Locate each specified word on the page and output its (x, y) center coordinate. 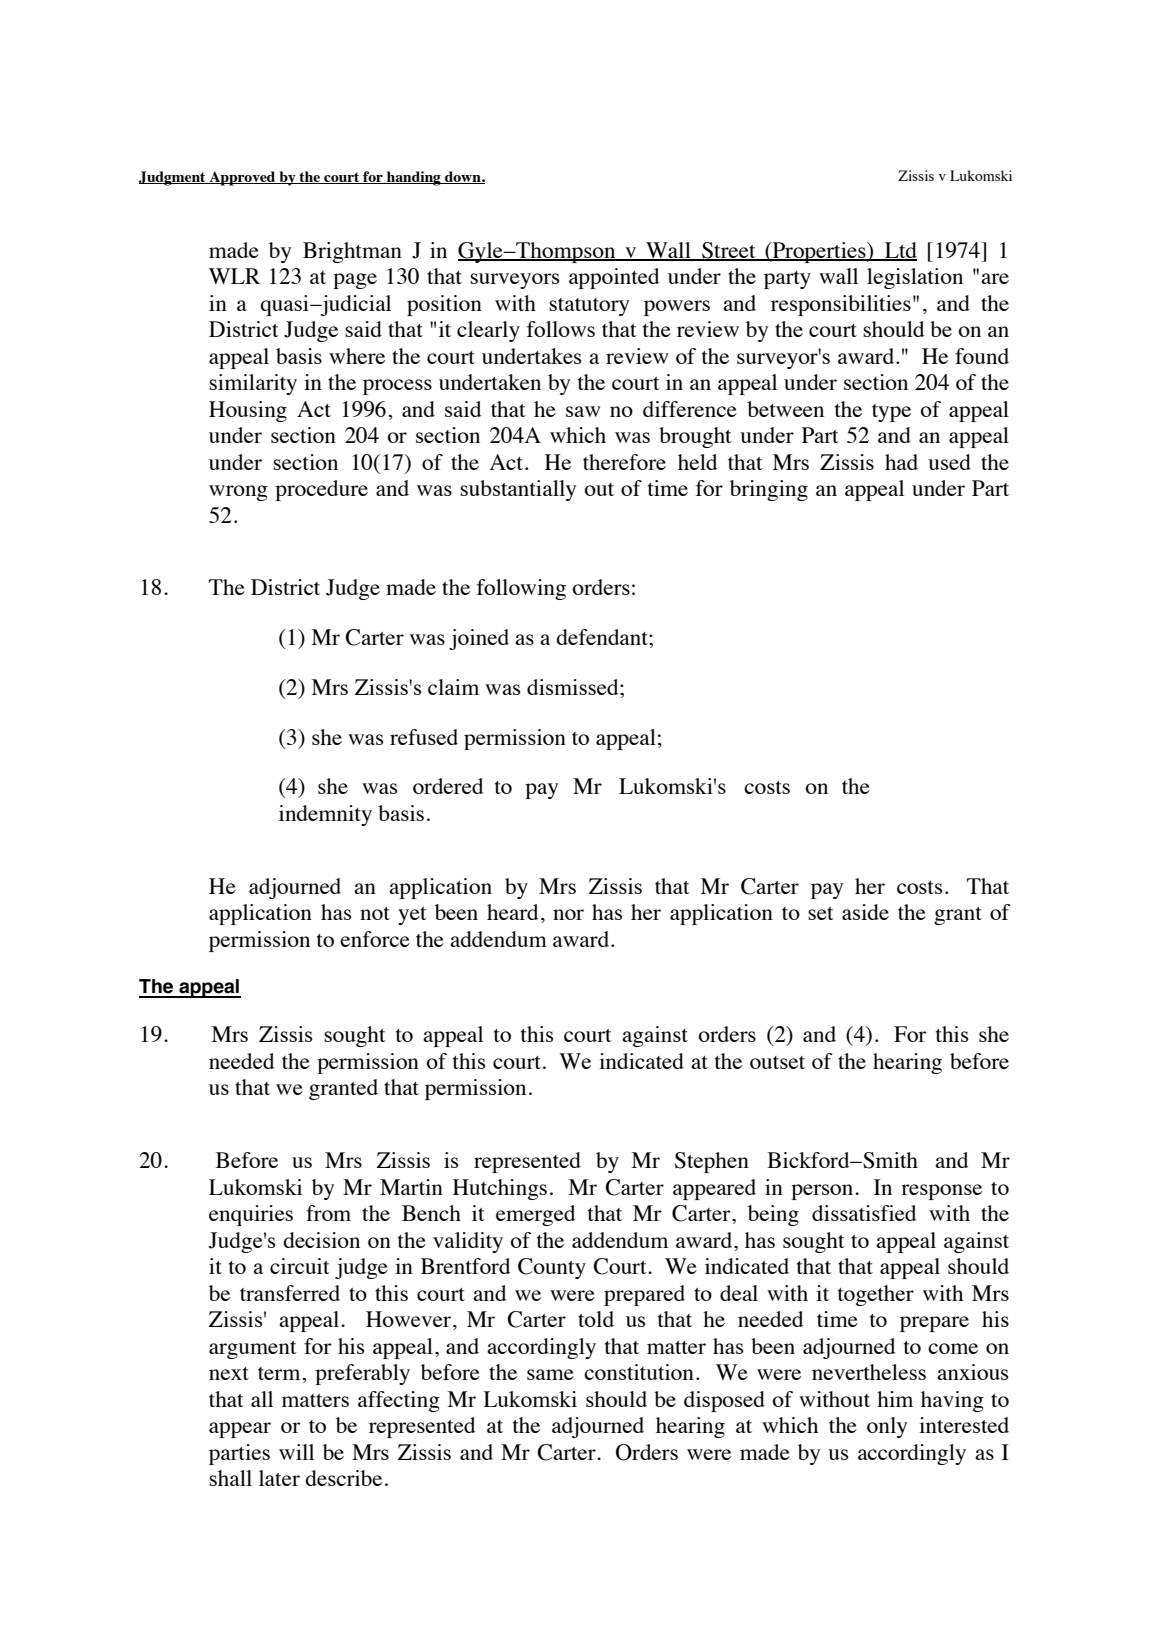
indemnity (325, 815)
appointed (614, 278)
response (941, 1192)
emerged (535, 1215)
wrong (238, 493)
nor (568, 914)
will (296, 1452)
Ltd (900, 251)
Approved (242, 178)
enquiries (251, 1215)
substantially (518, 490)
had (901, 462)
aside (865, 912)
